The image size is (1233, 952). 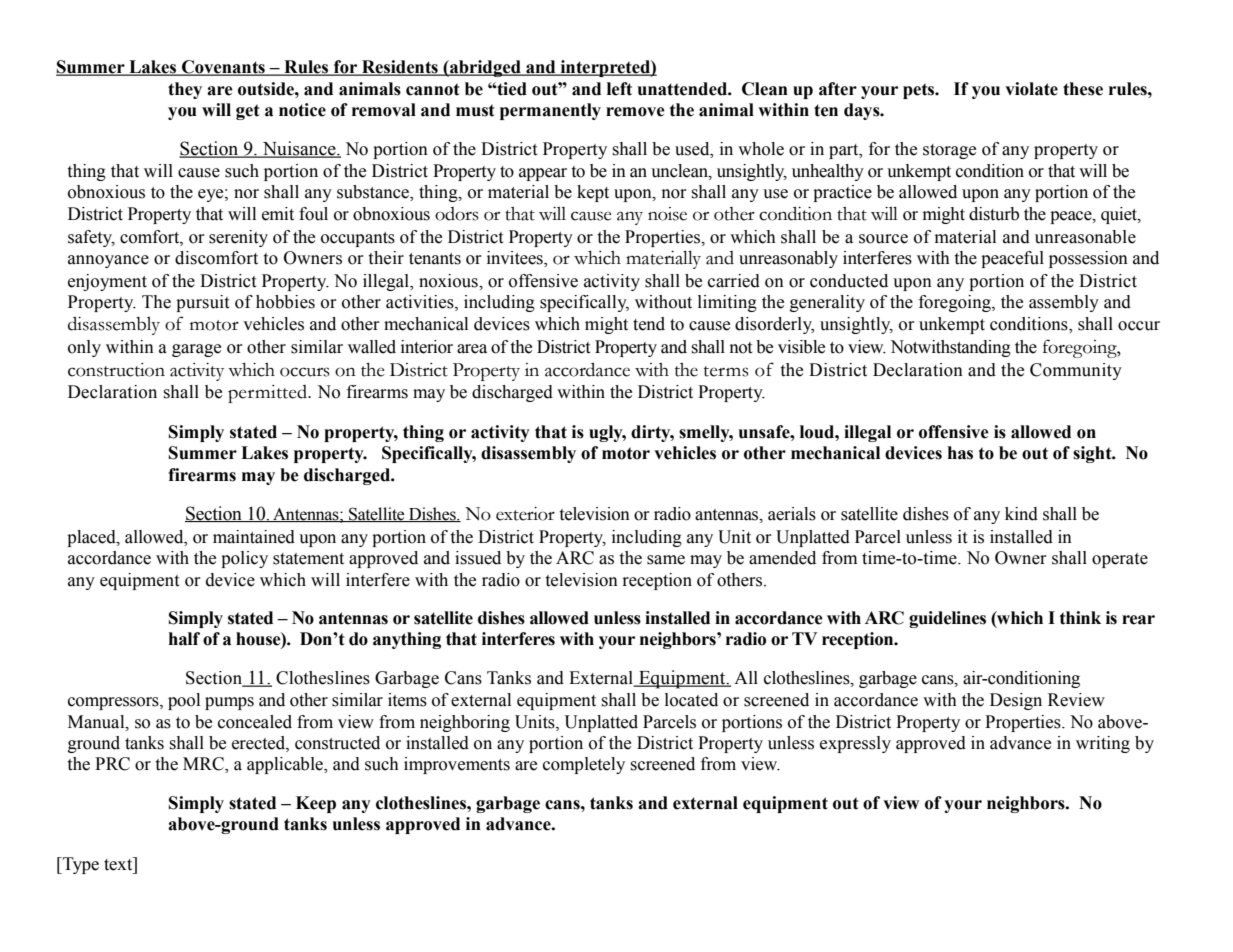 I want to click on completely, so click(x=584, y=765).
